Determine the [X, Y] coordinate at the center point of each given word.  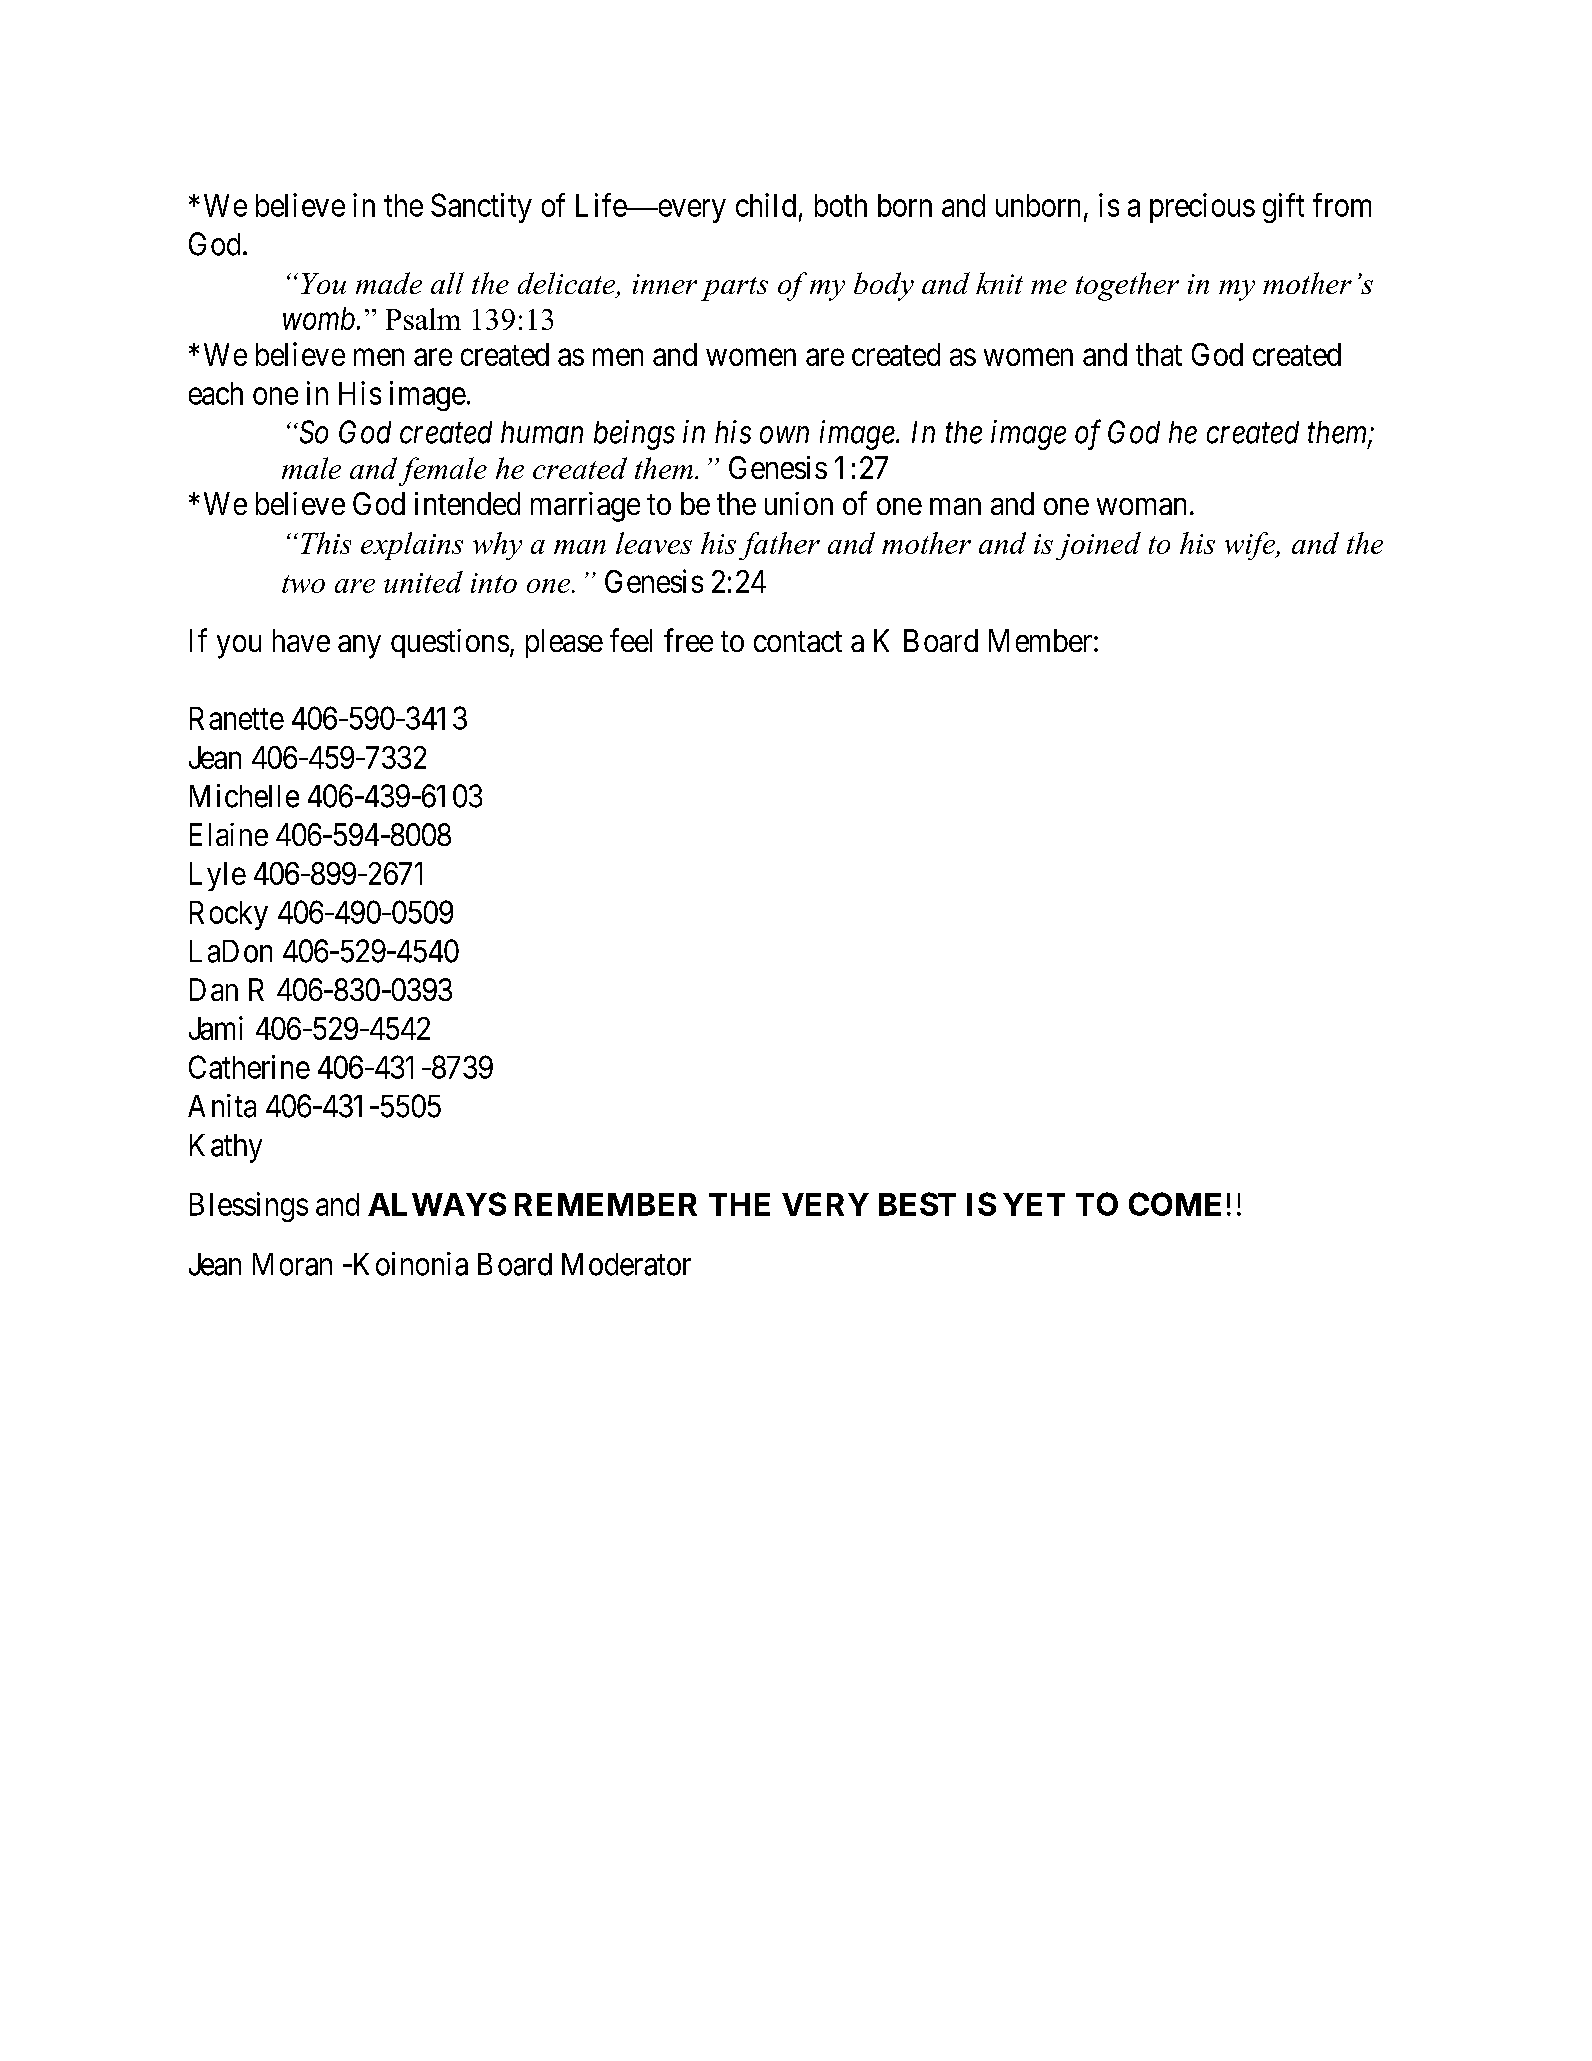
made [389, 283]
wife [1251, 546]
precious [1202, 208]
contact [798, 642]
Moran [292, 1264]
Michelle [244, 796]
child [766, 205]
